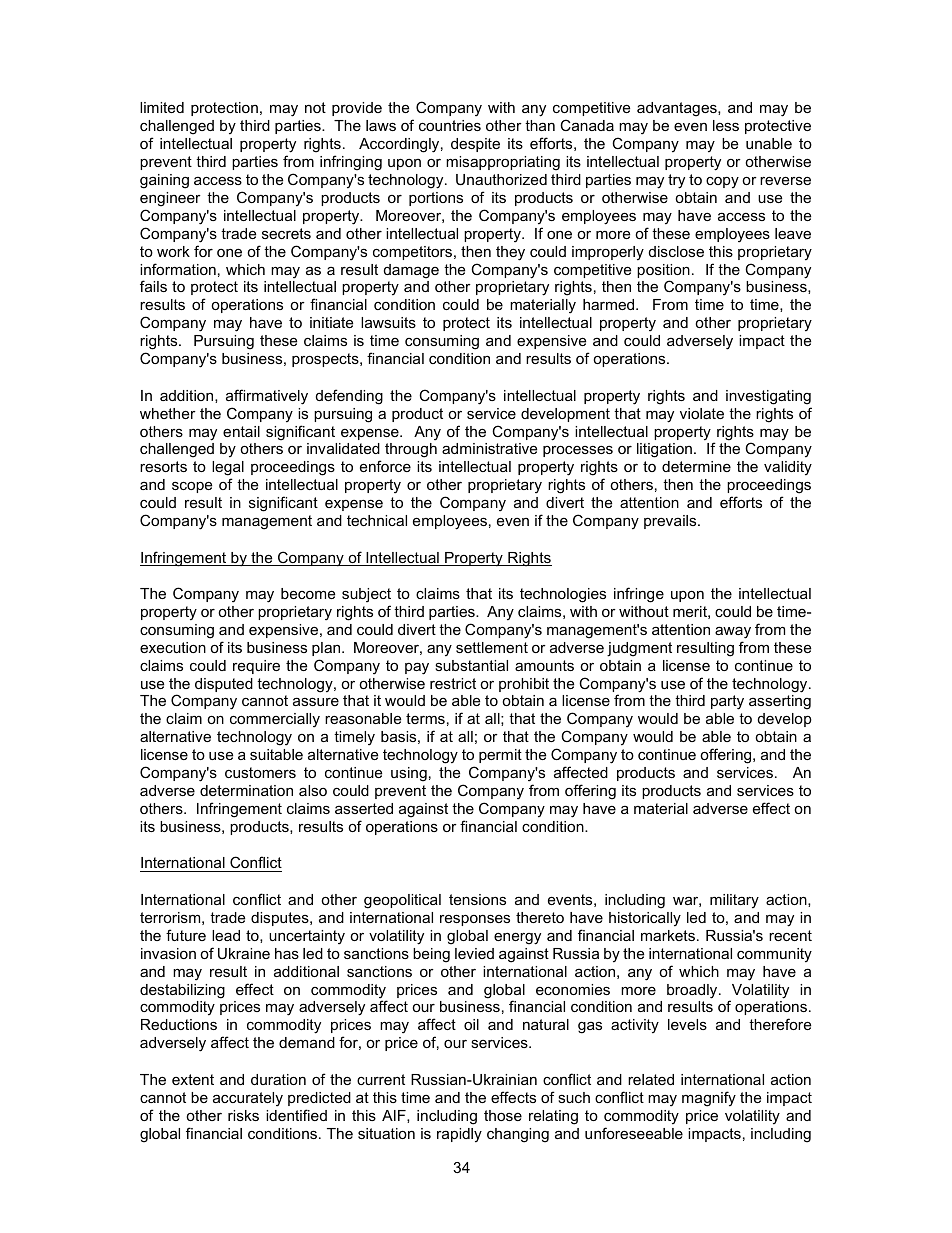 Image resolution: width=952 pixels, height=1233 pixels. What do you see at coordinates (248, 1099) in the screenshot?
I see `accurately` at bounding box center [248, 1099].
